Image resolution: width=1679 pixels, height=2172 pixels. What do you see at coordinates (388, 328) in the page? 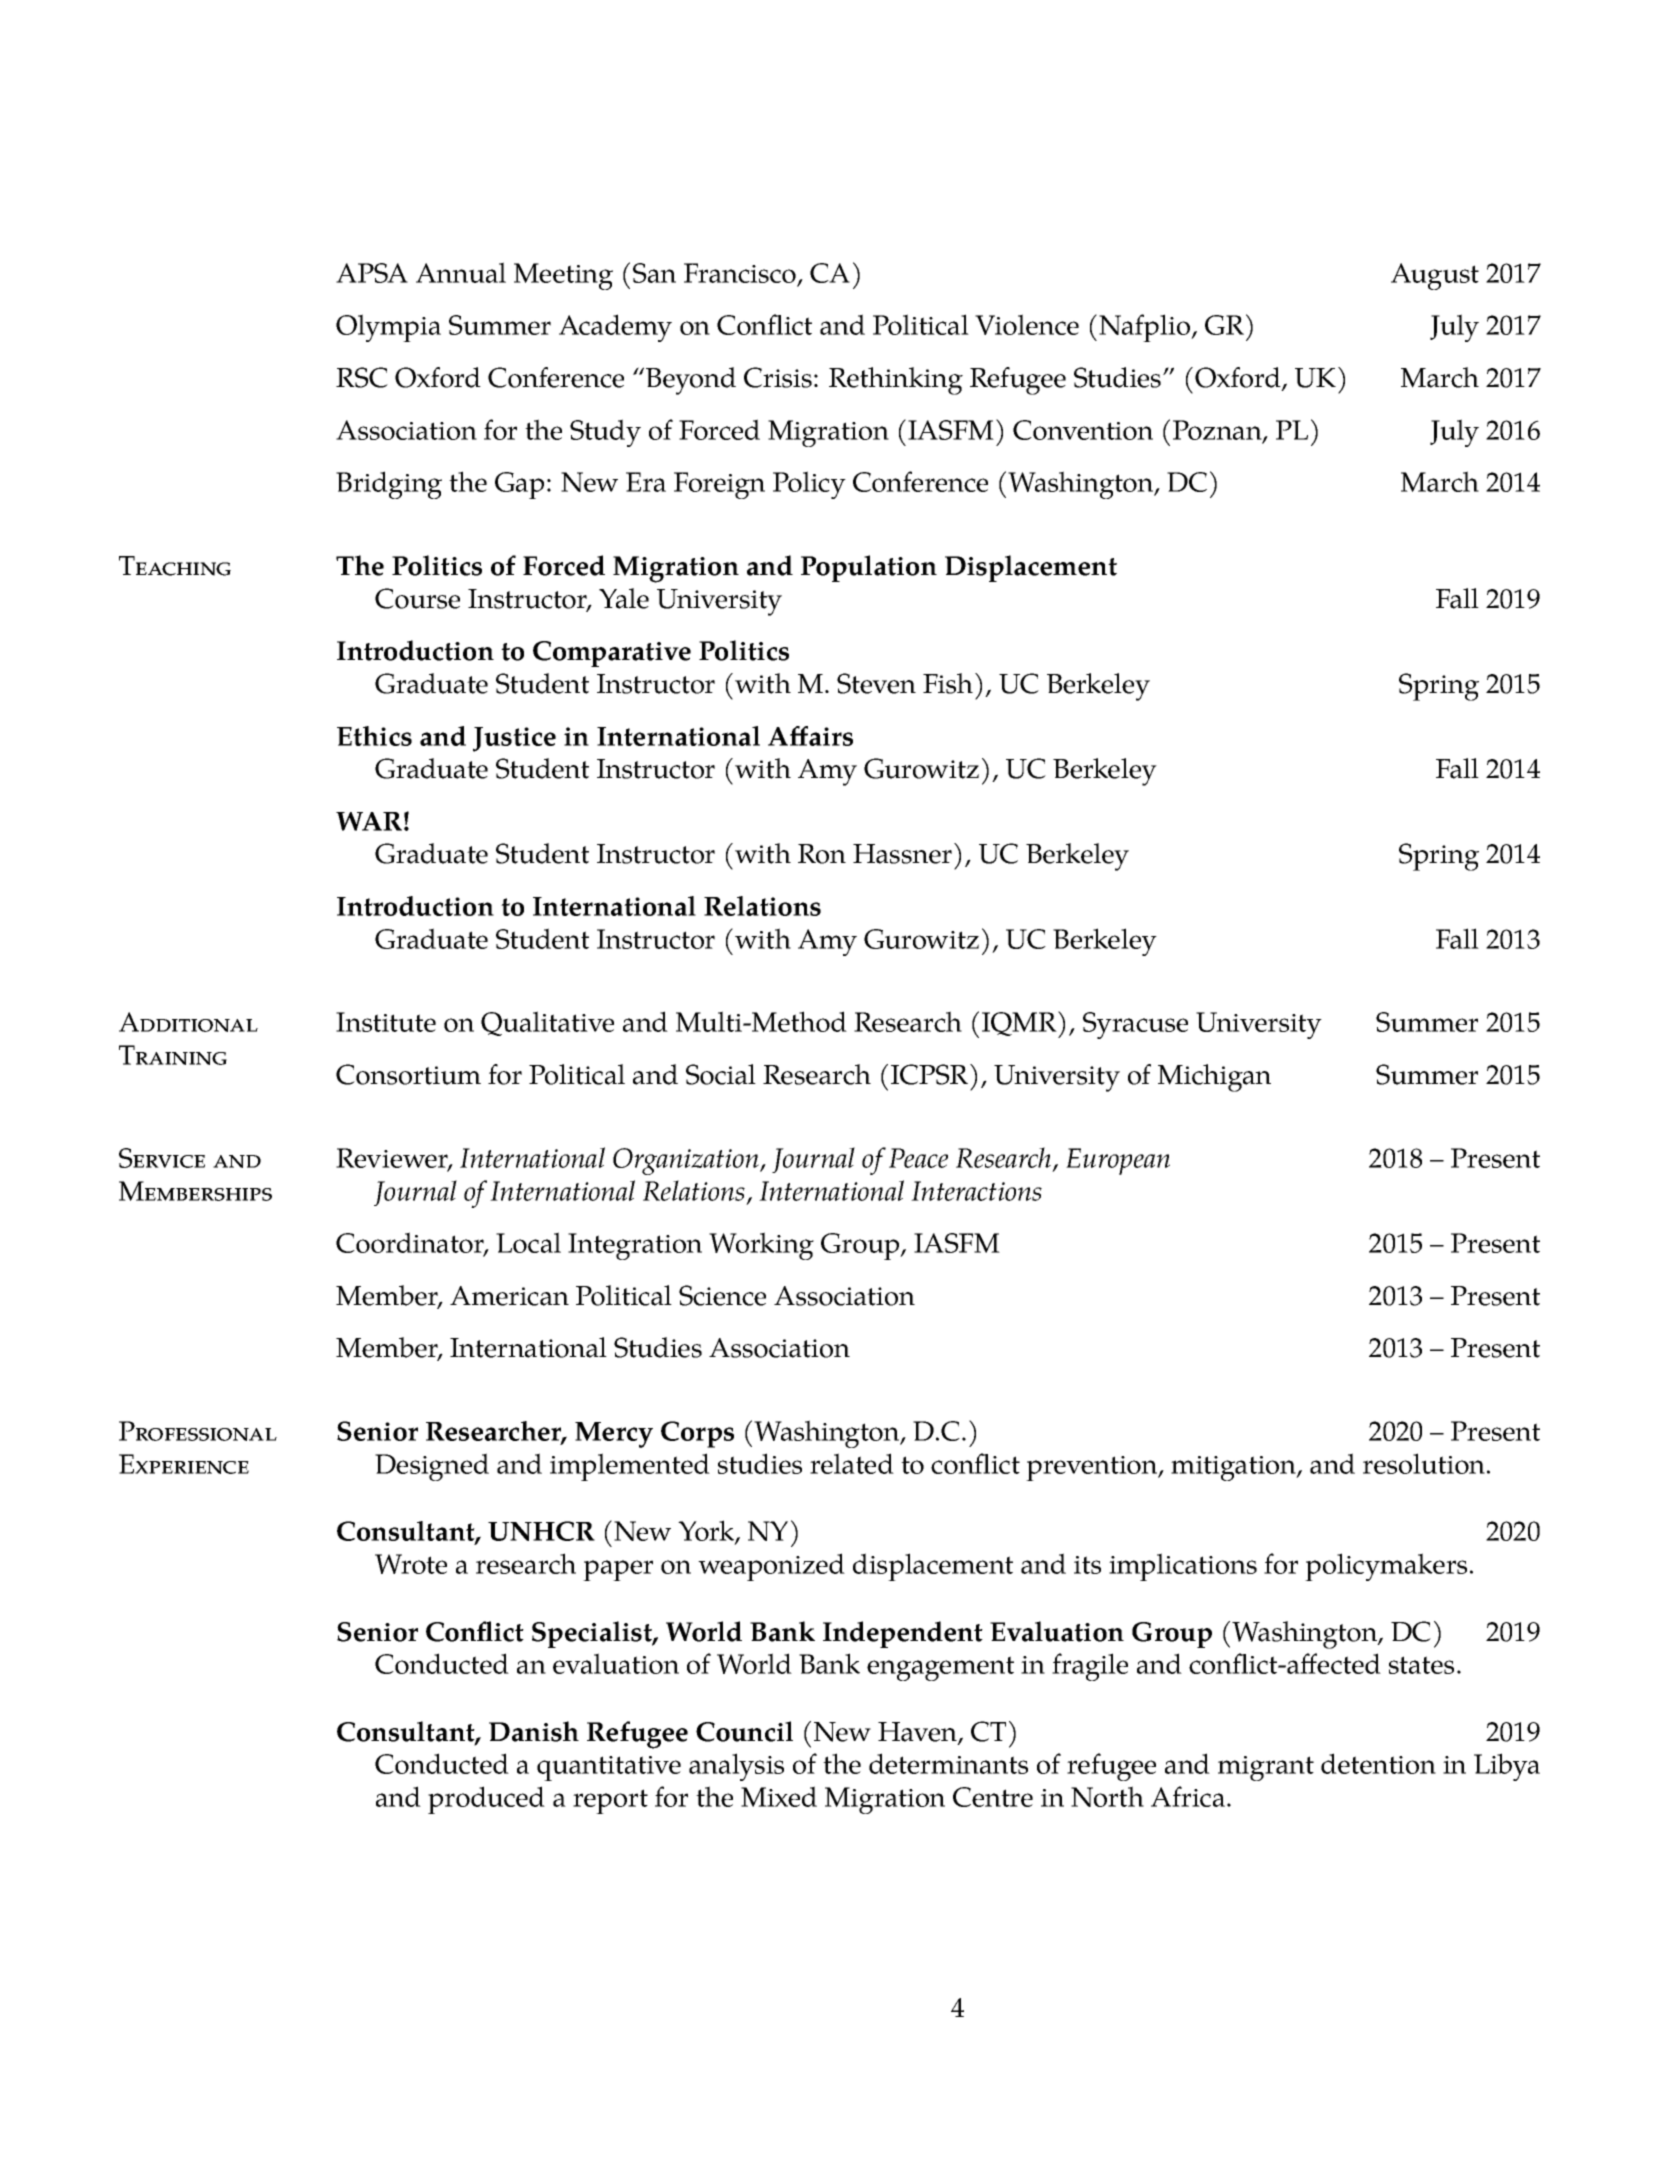
I see `Olympia` at bounding box center [388, 328].
